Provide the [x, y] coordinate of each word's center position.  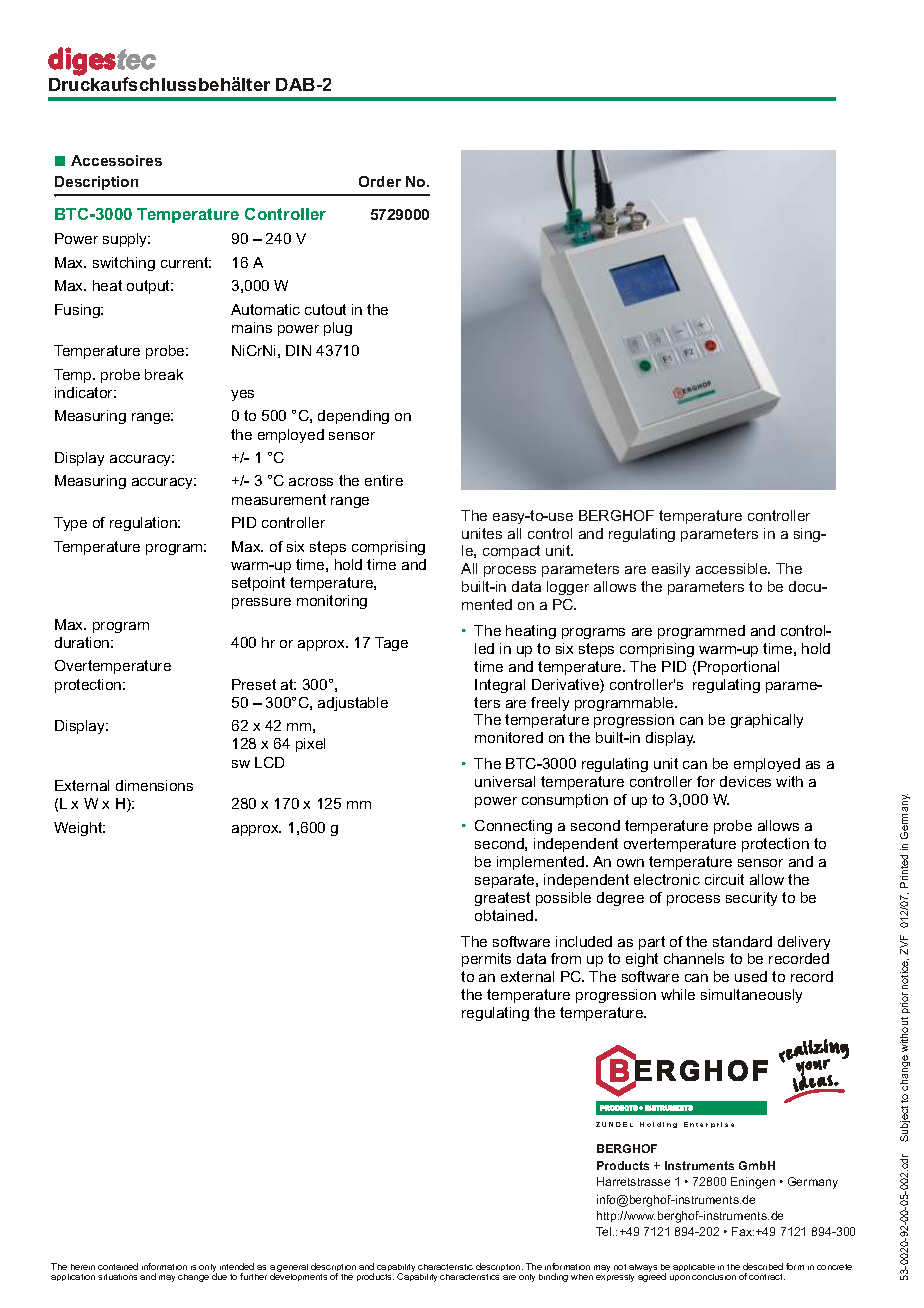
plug [338, 329]
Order [380, 181]
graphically [767, 721]
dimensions [154, 785]
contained [118, 1266]
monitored [509, 737]
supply [126, 240]
